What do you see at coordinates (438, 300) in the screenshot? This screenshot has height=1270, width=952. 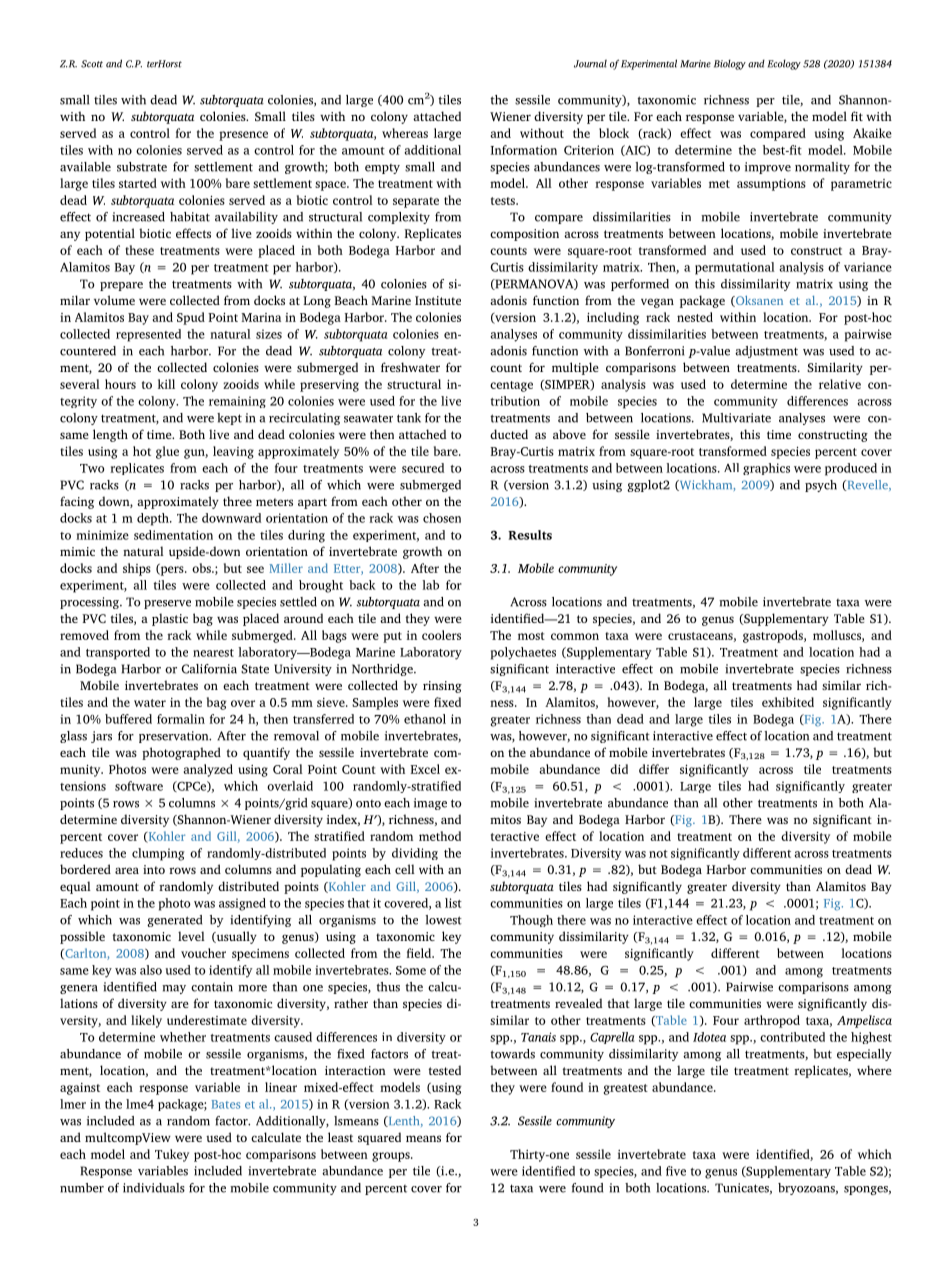 I see `Institute` at bounding box center [438, 300].
